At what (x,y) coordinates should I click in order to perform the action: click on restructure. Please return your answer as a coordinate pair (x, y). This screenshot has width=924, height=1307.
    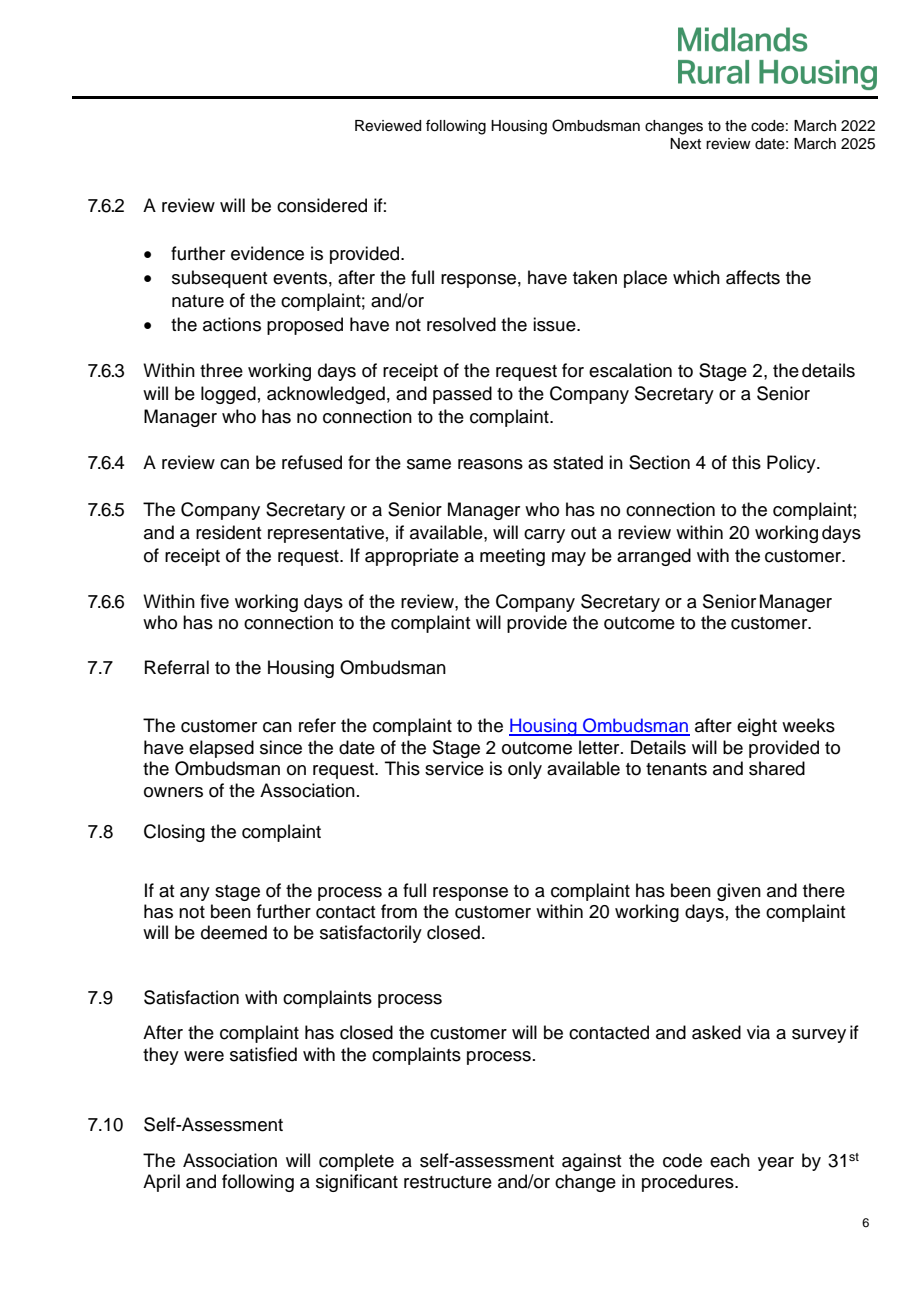
    Looking at the image, I should click on (448, 1182).
